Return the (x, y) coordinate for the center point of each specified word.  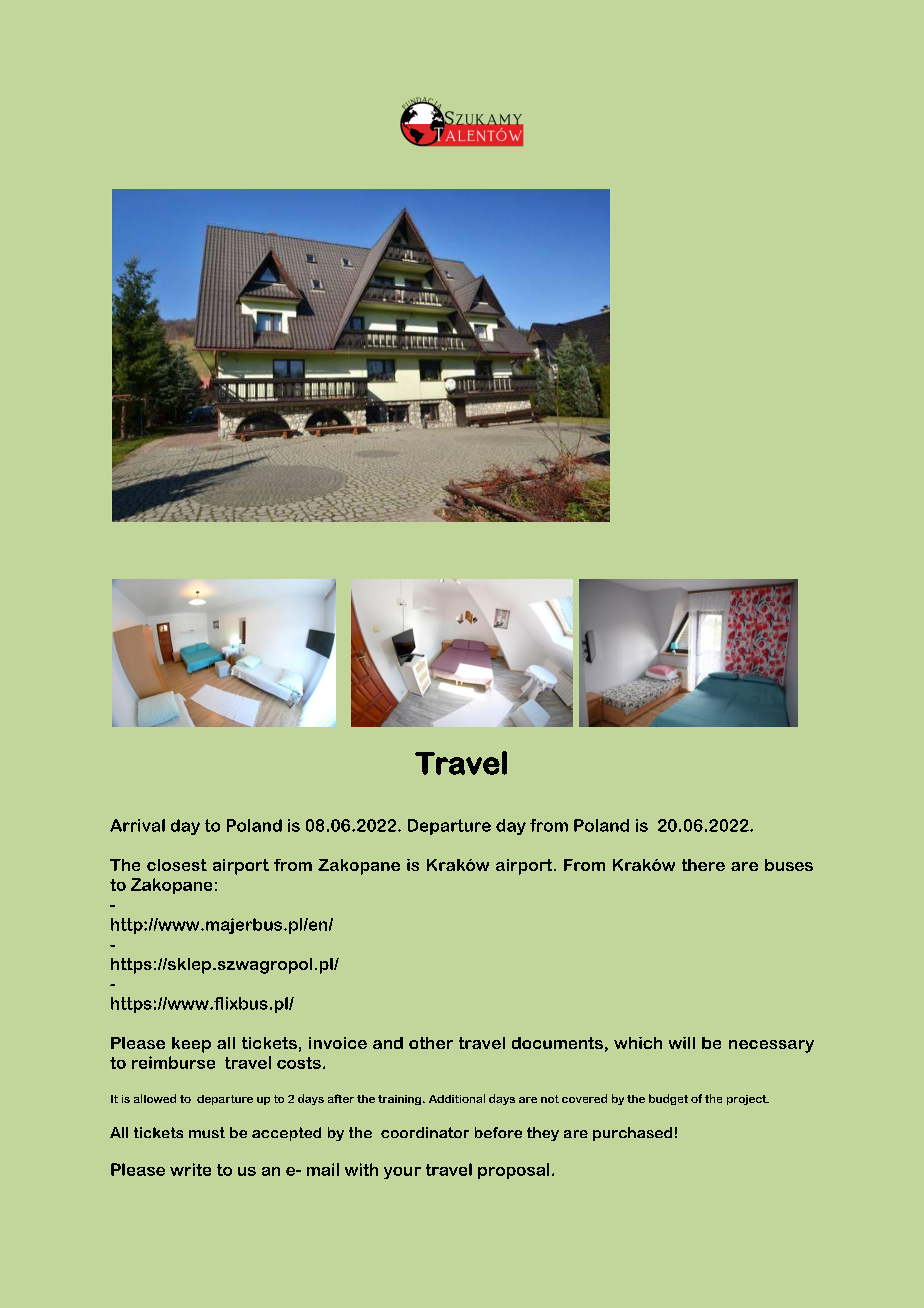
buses (789, 865)
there (703, 865)
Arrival (137, 825)
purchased (632, 1134)
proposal (513, 1171)
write (190, 1169)
